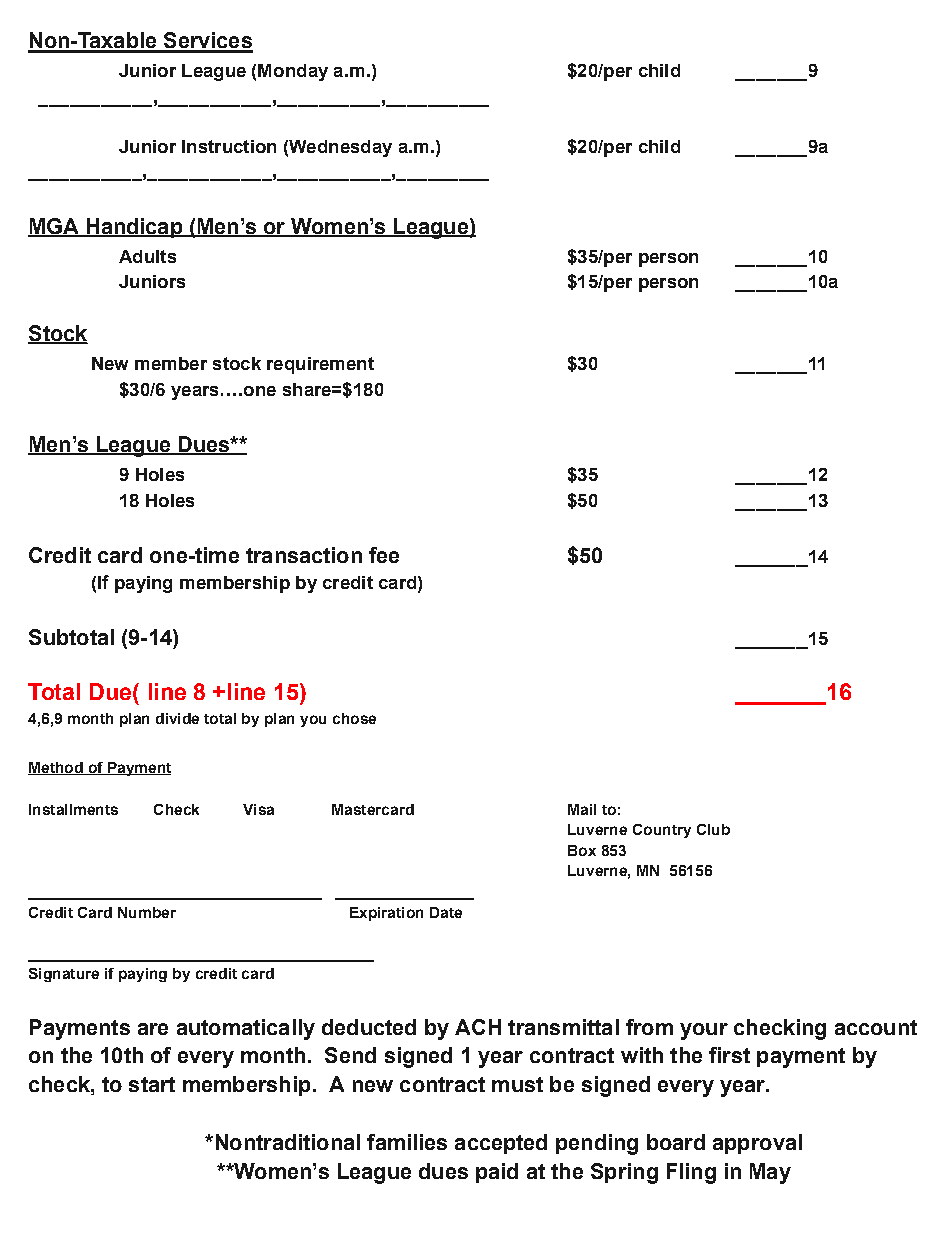  What do you see at coordinates (320, 365) in the page?
I see `requirement` at bounding box center [320, 365].
